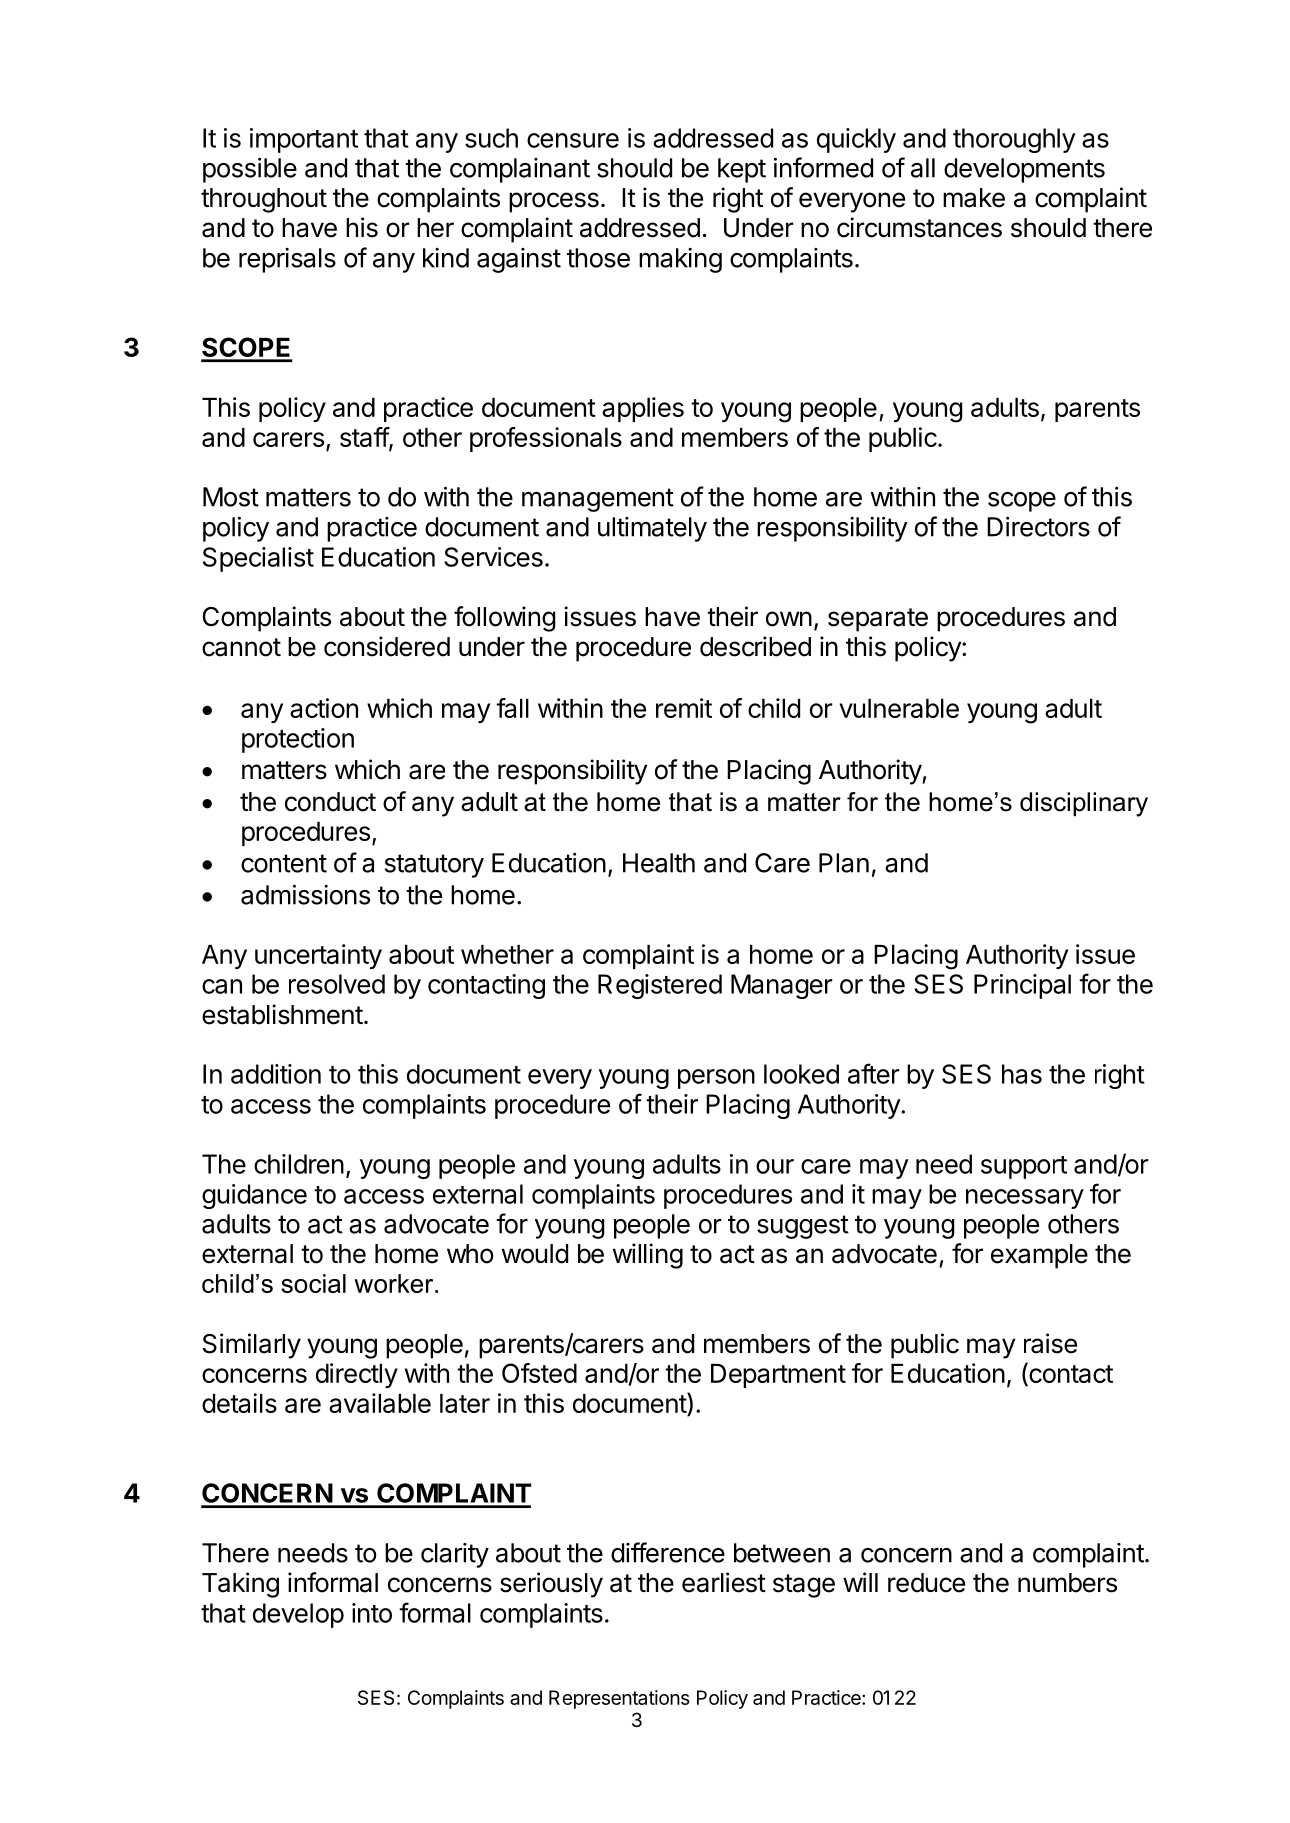  I want to click on remit, so click(684, 708).
